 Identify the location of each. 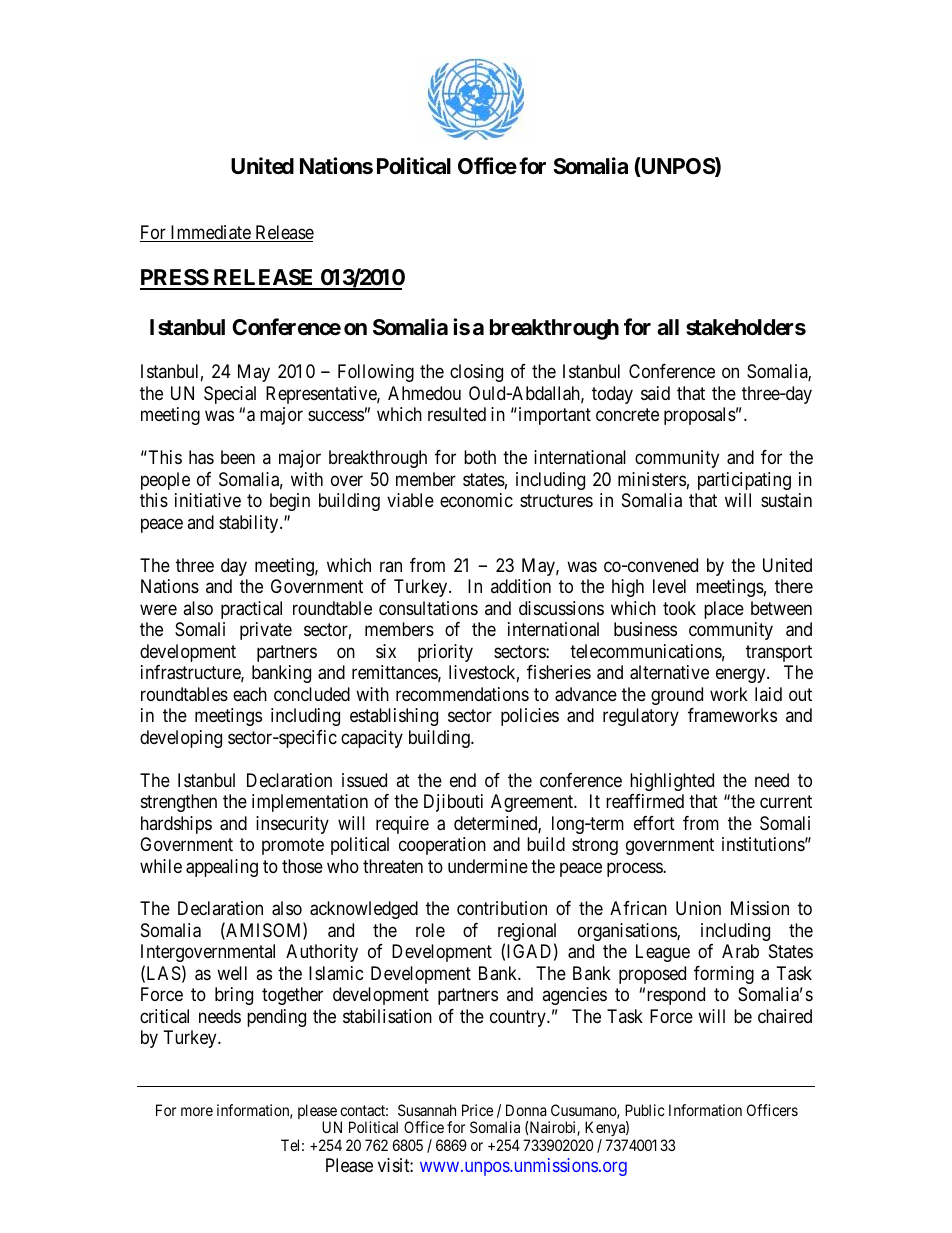
(250, 694).
